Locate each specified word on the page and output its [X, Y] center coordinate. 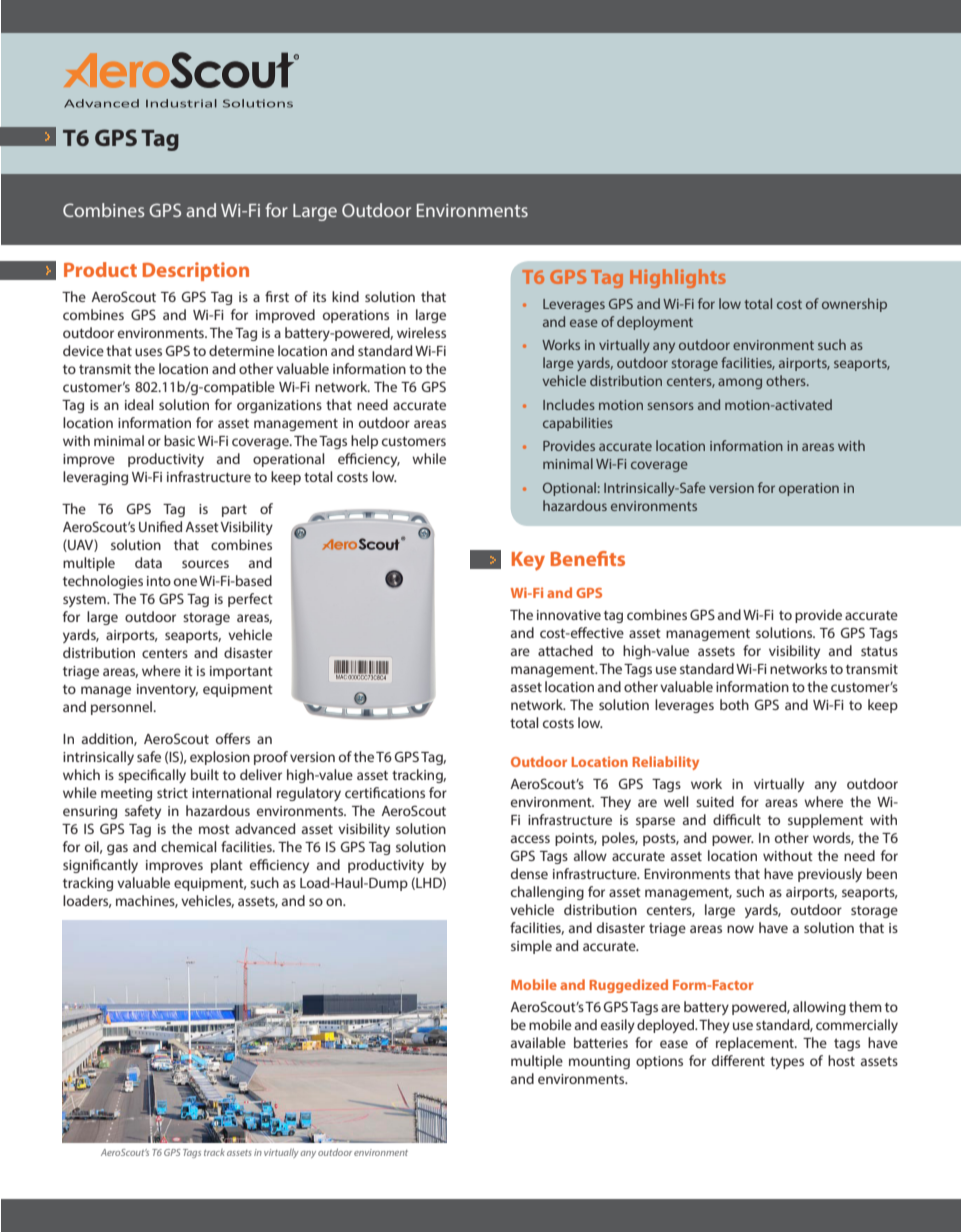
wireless [421, 332]
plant [227, 866]
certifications [385, 792]
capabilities [578, 424]
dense [529, 873]
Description [196, 271]
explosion [220, 758]
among [740, 383]
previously [830, 875]
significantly [100, 866]
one [185, 582]
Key [528, 561]
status [879, 651]
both [734, 704]
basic [179, 440]
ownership [854, 305]
